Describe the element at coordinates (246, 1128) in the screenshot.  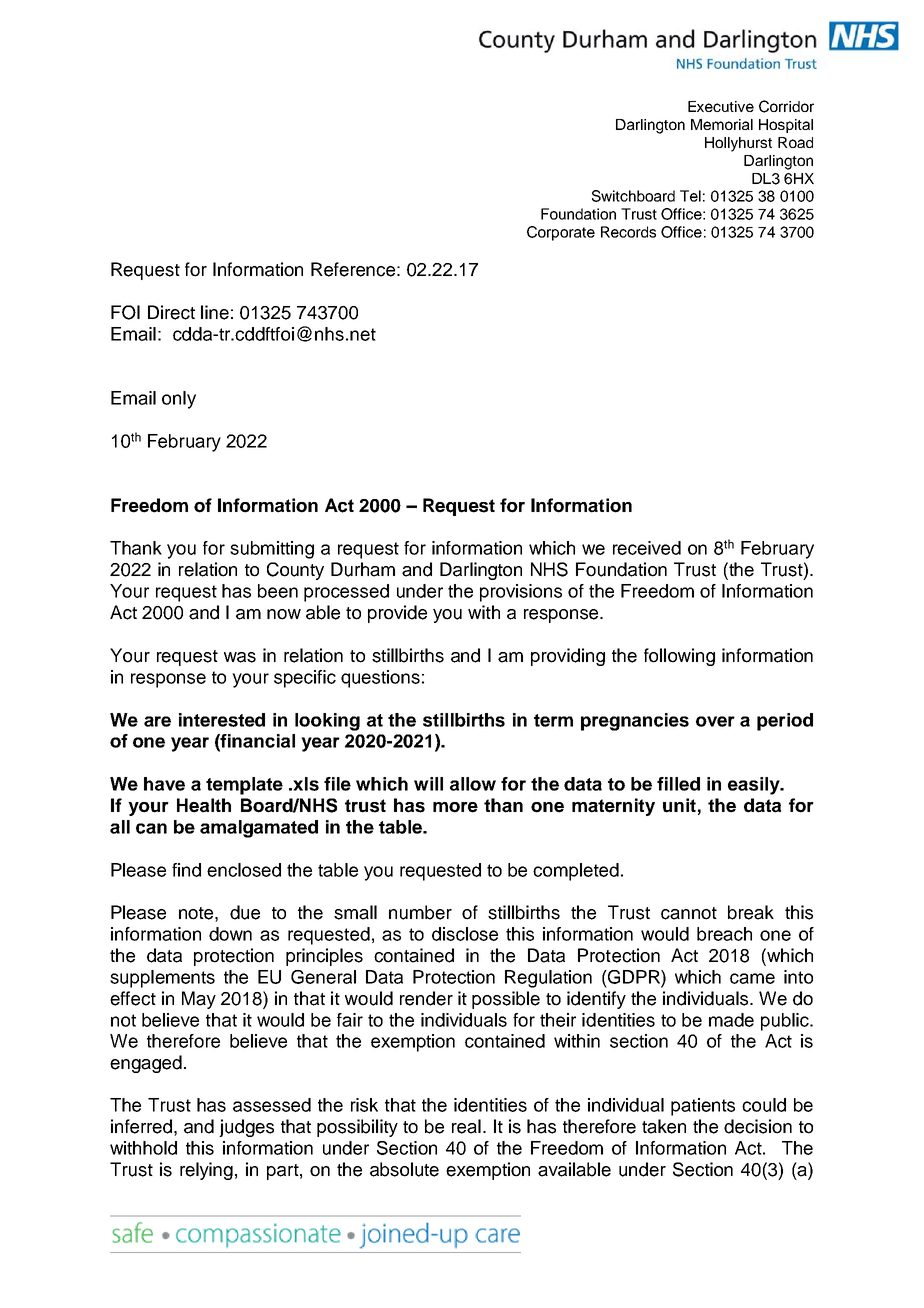
I see `judges` at that location.
